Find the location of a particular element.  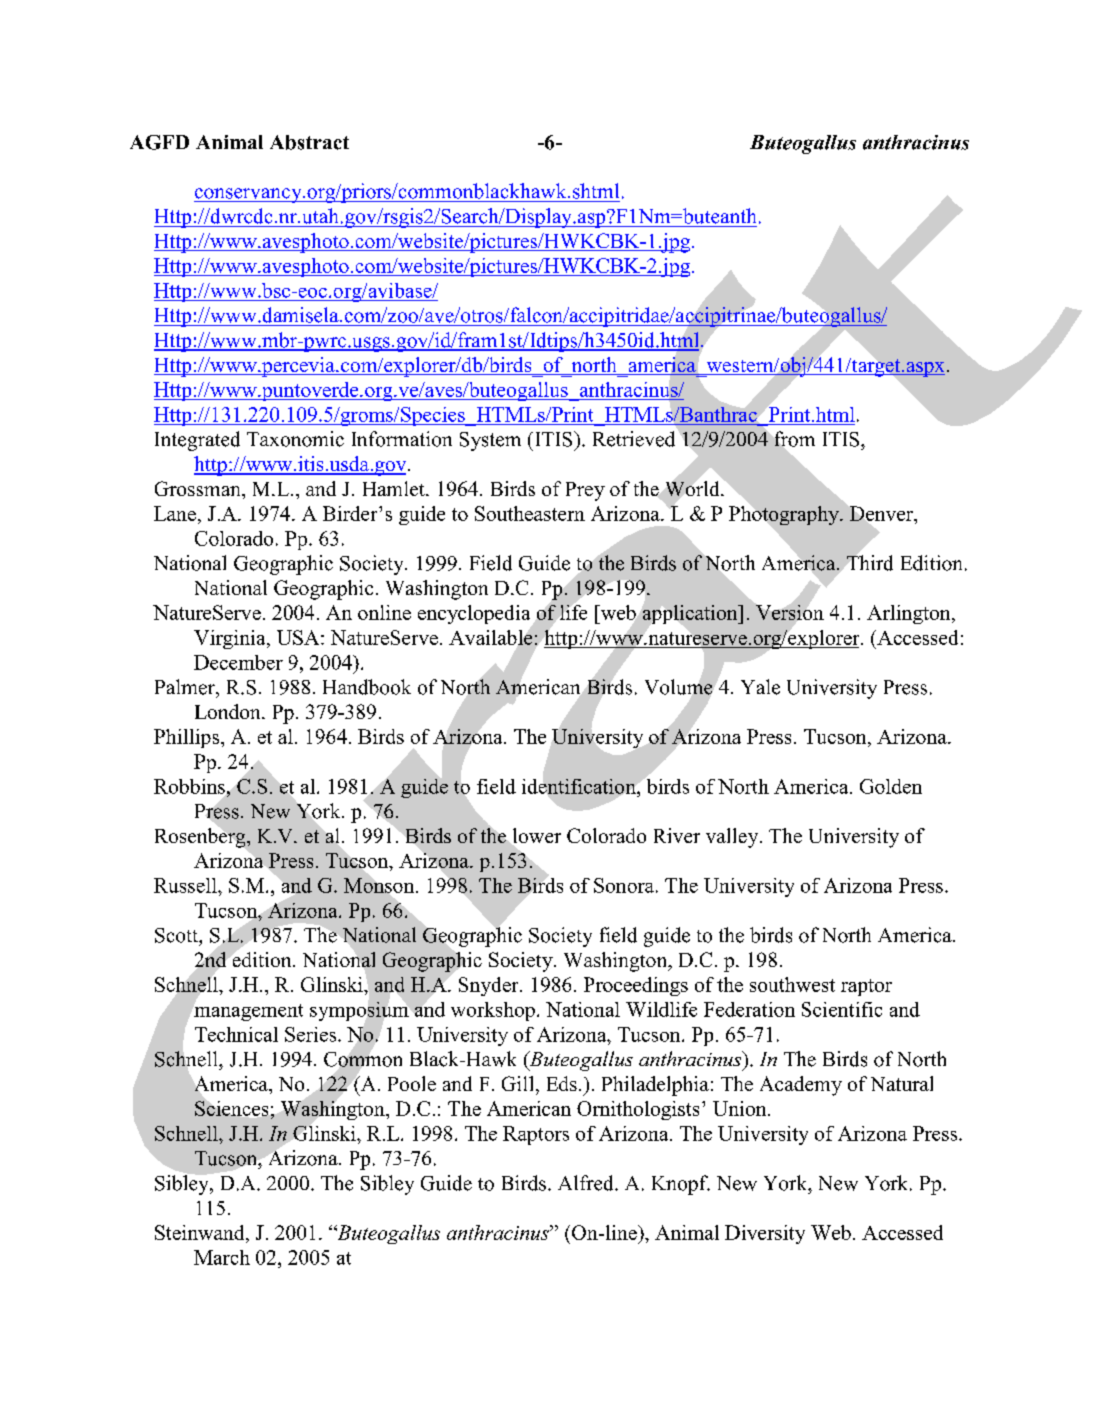

Alfred is located at coordinates (587, 1183).
